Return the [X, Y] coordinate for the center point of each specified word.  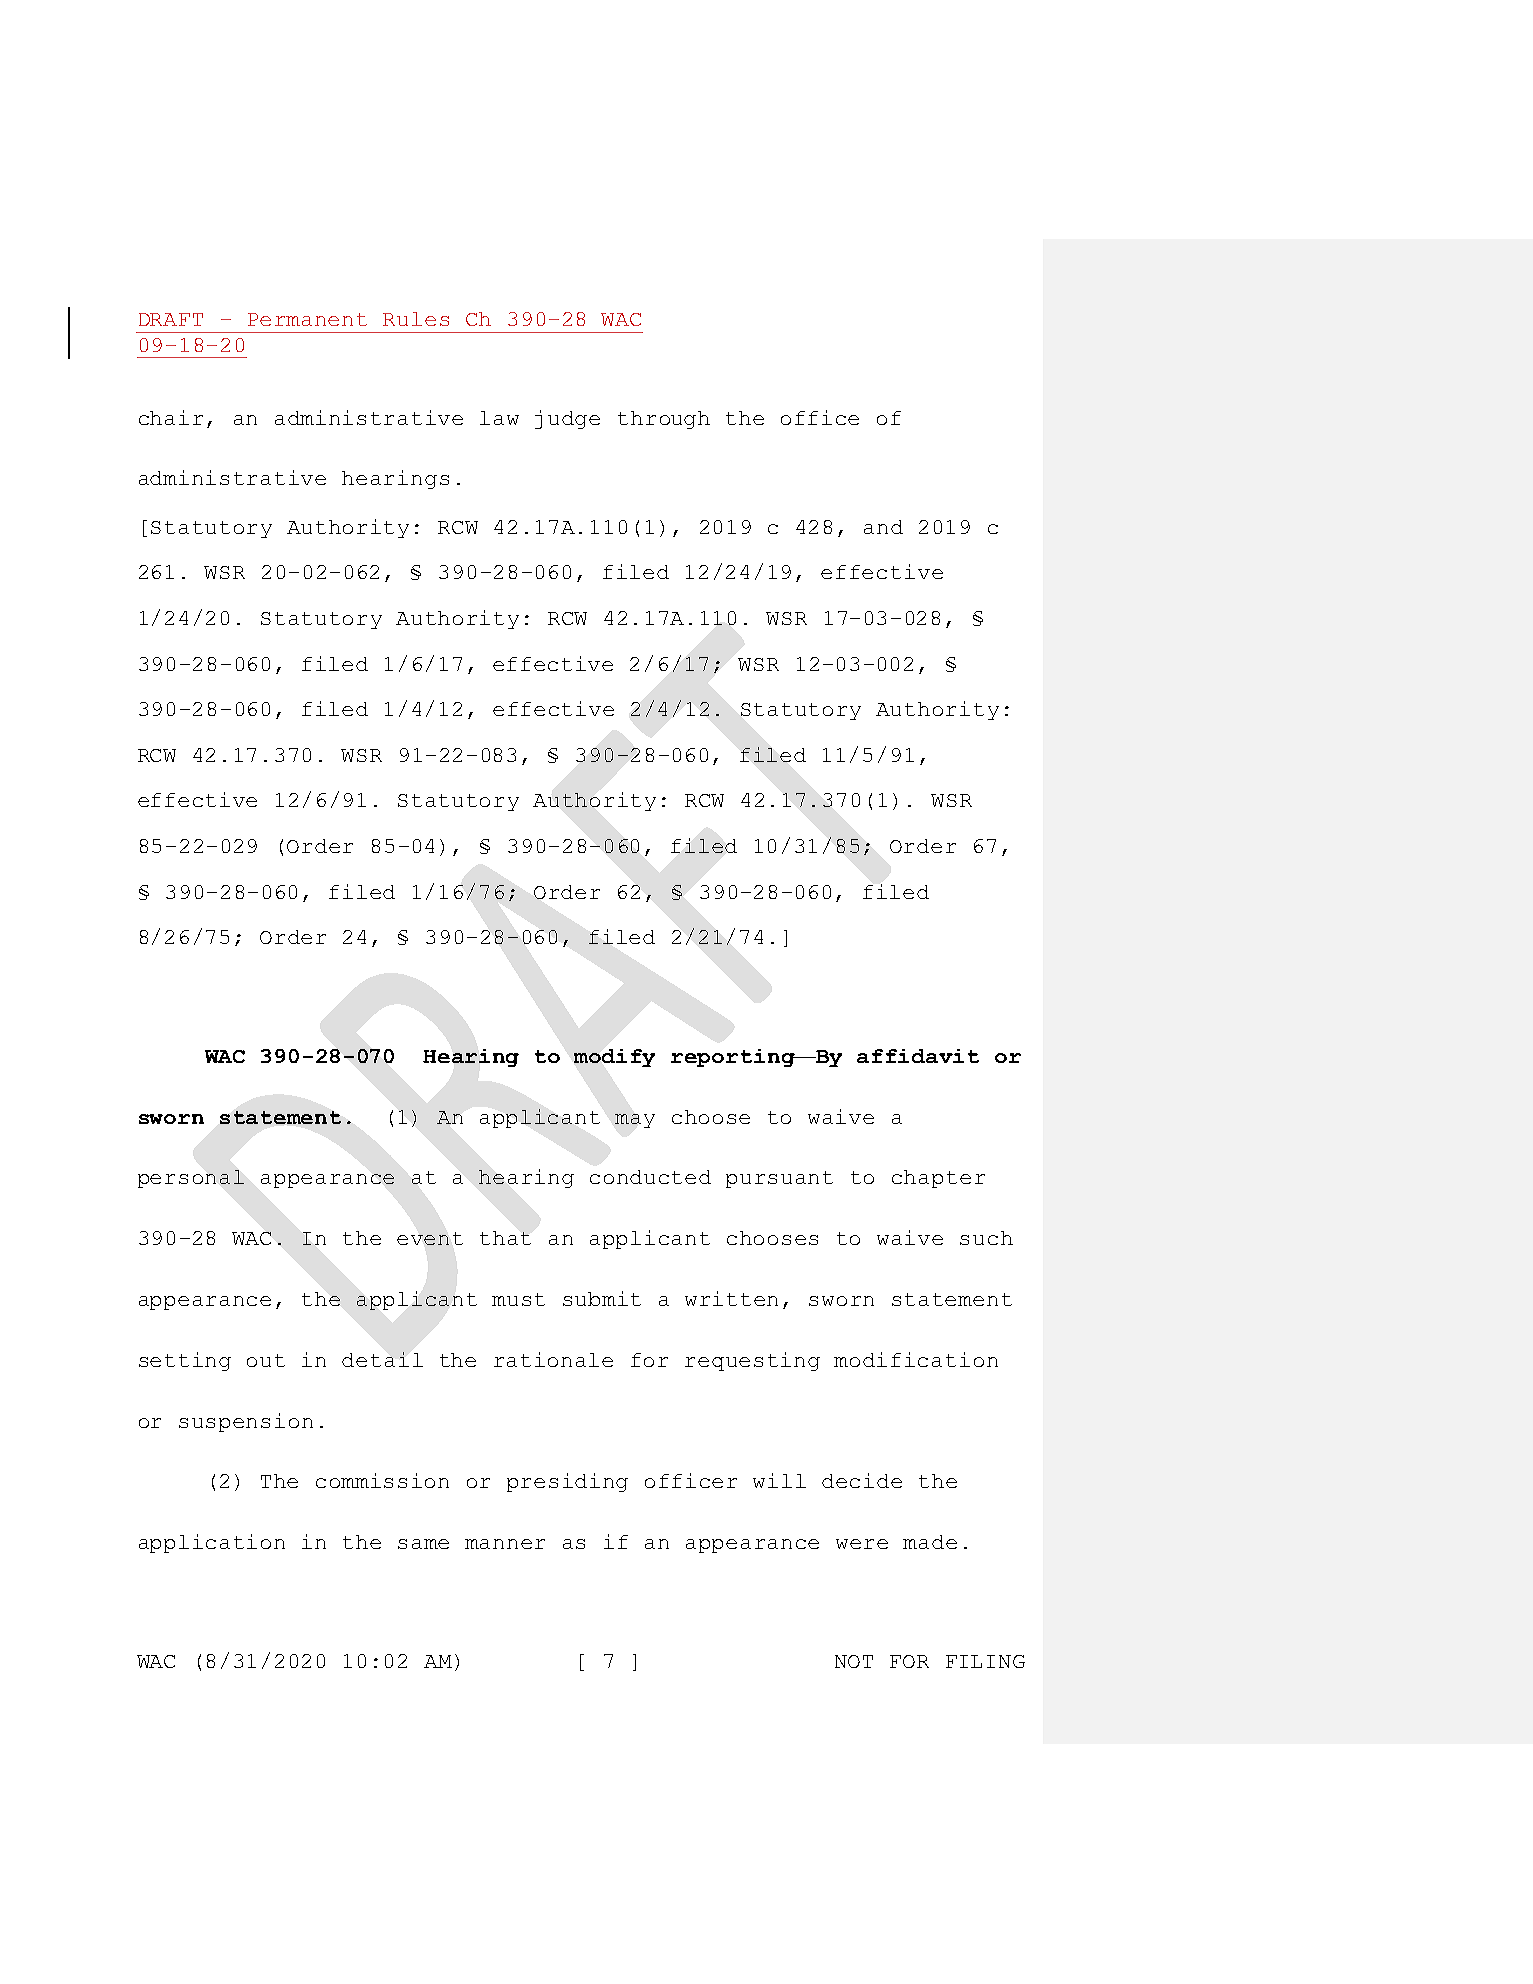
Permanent [307, 319]
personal [191, 1179]
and [883, 527]
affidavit [918, 1056]
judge [567, 419]
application [212, 1543]
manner [505, 1544]
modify [614, 1058]
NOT [854, 1661]
